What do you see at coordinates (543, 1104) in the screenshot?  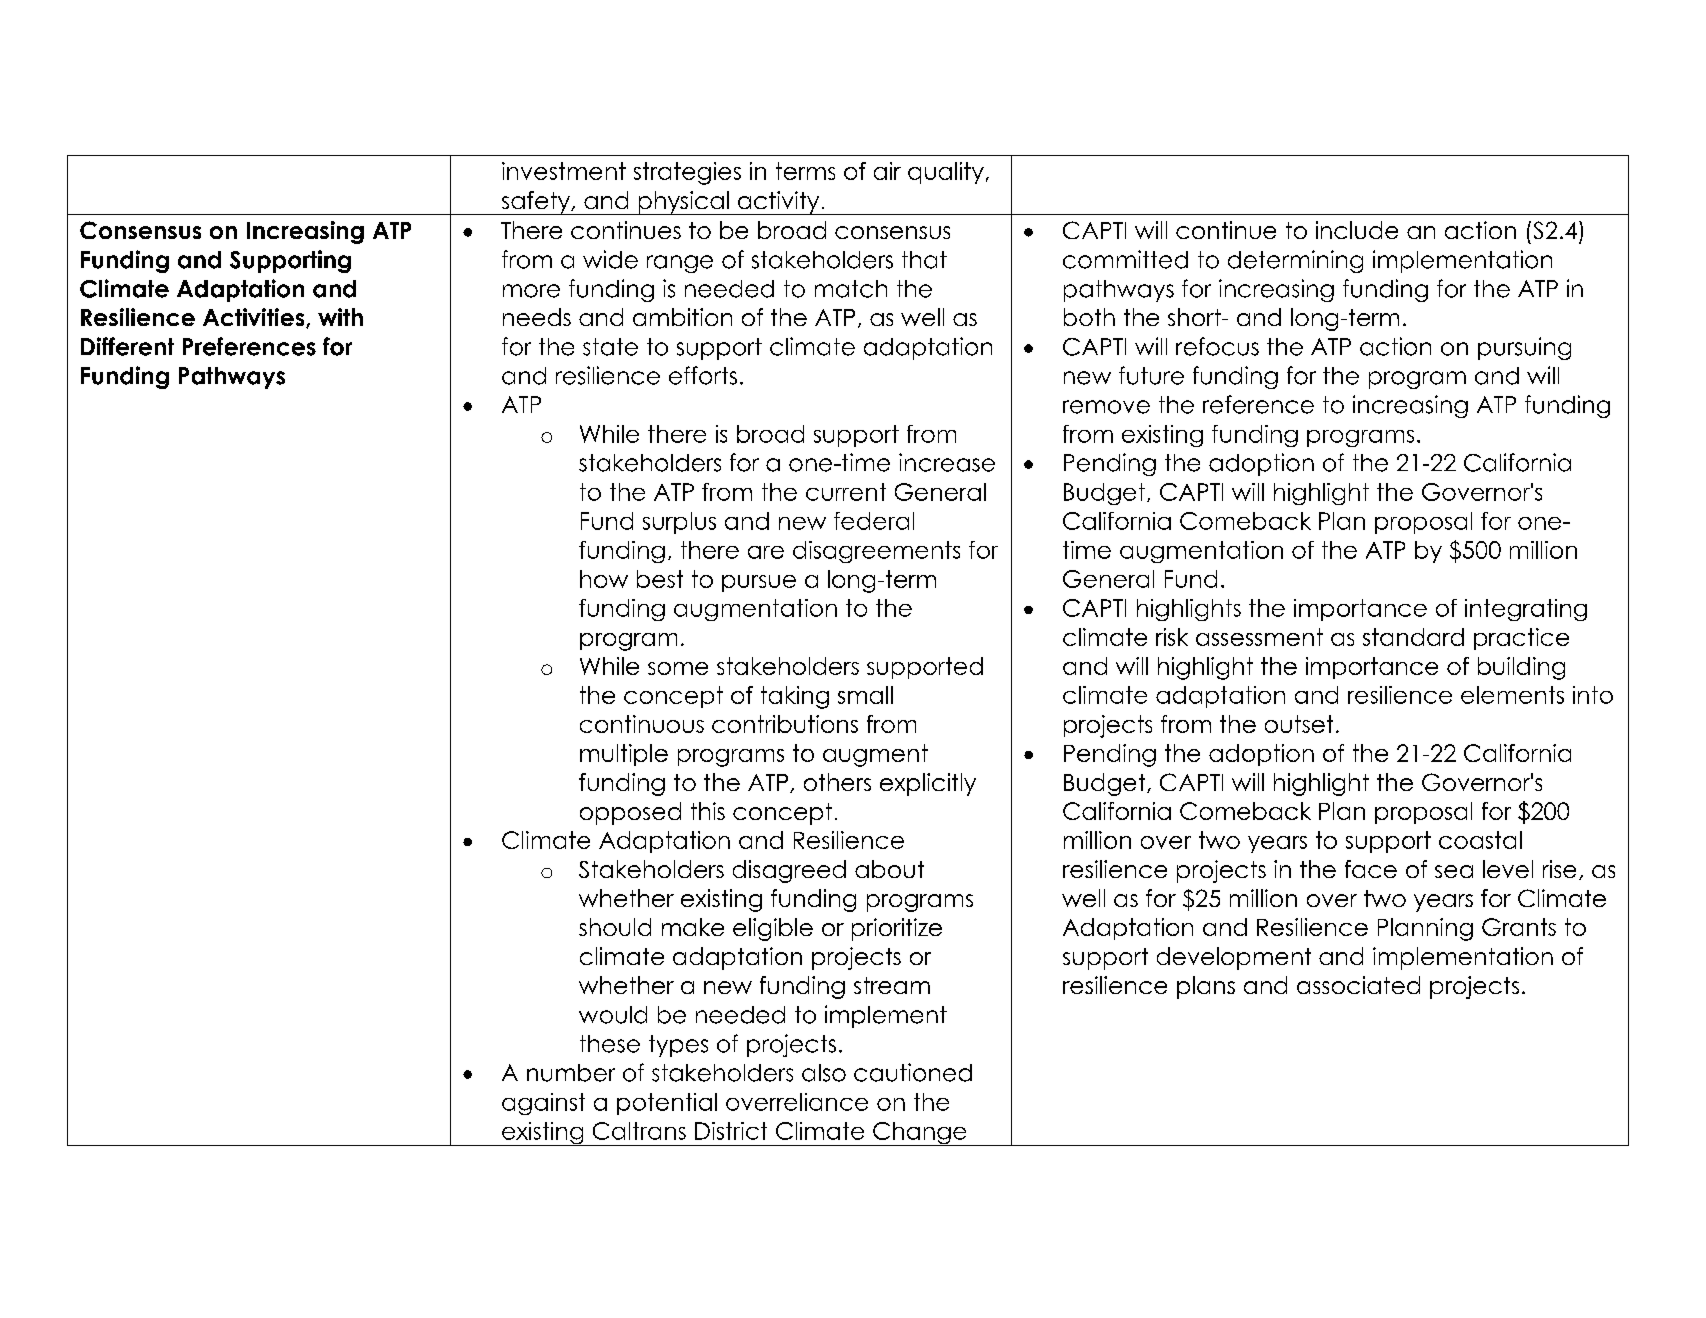 I see `against` at bounding box center [543, 1104].
